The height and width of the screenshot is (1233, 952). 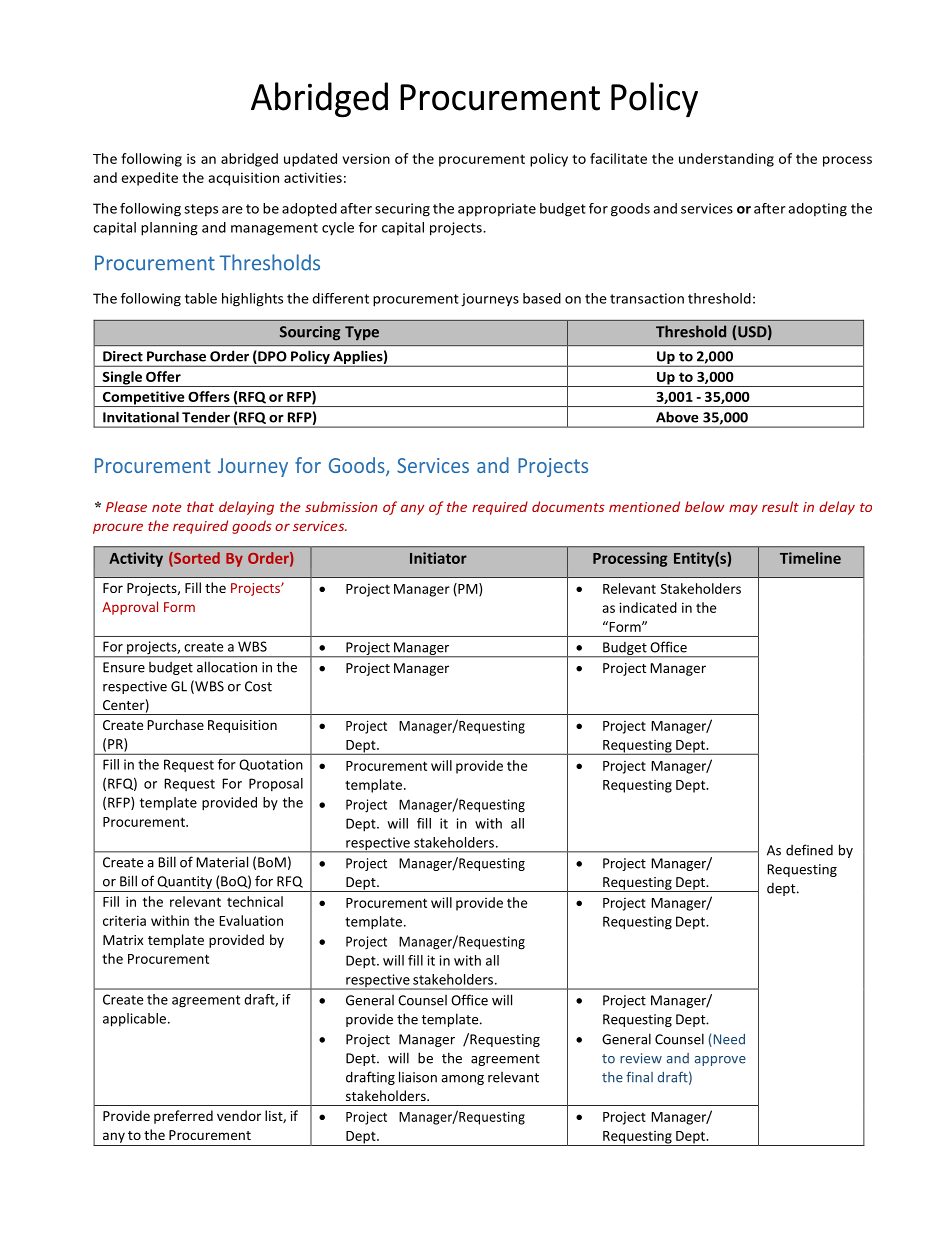 What do you see at coordinates (726, 160) in the screenshot?
I see `understanding` at bounding box center [726, 160].
